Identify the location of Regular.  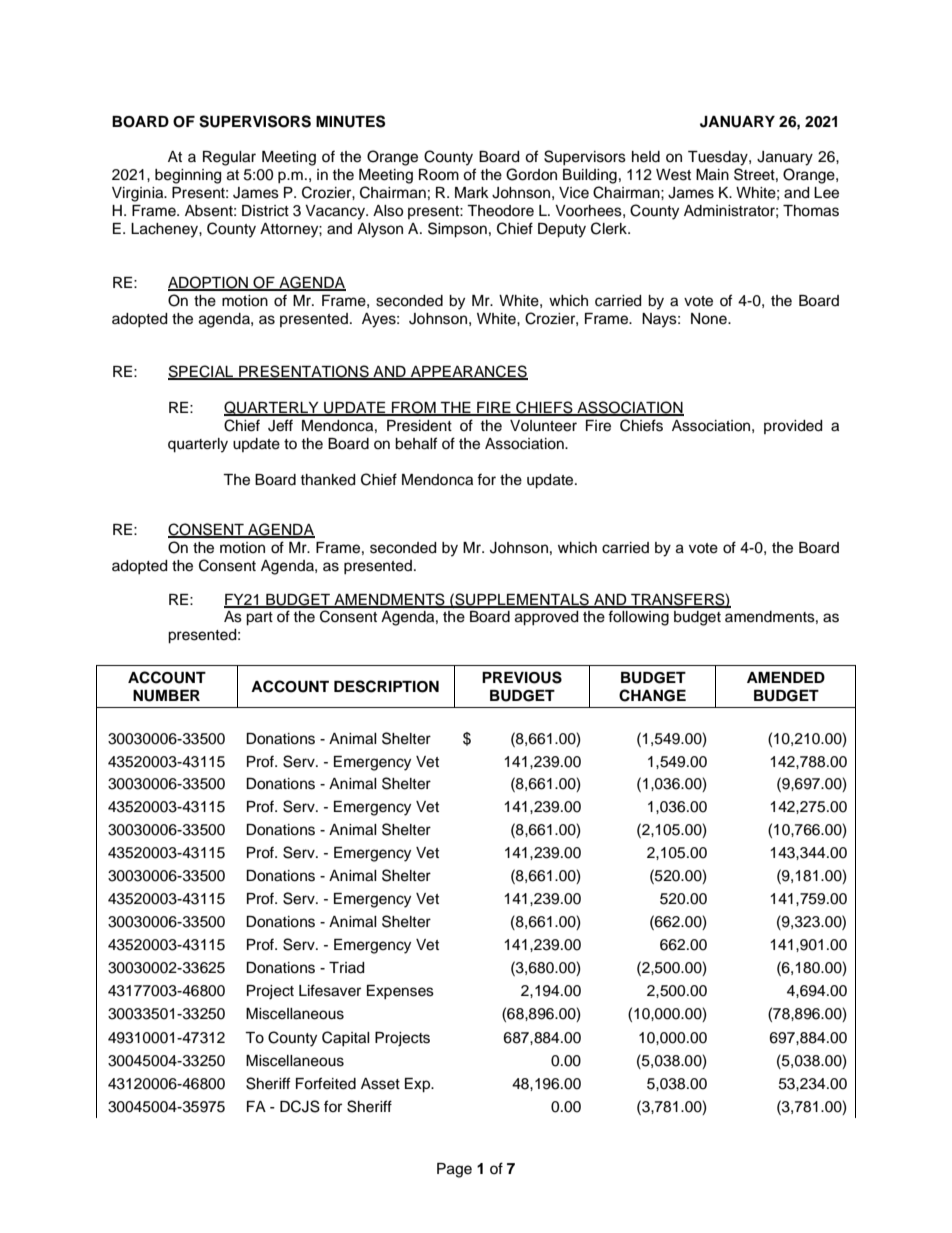
(229, 158).
